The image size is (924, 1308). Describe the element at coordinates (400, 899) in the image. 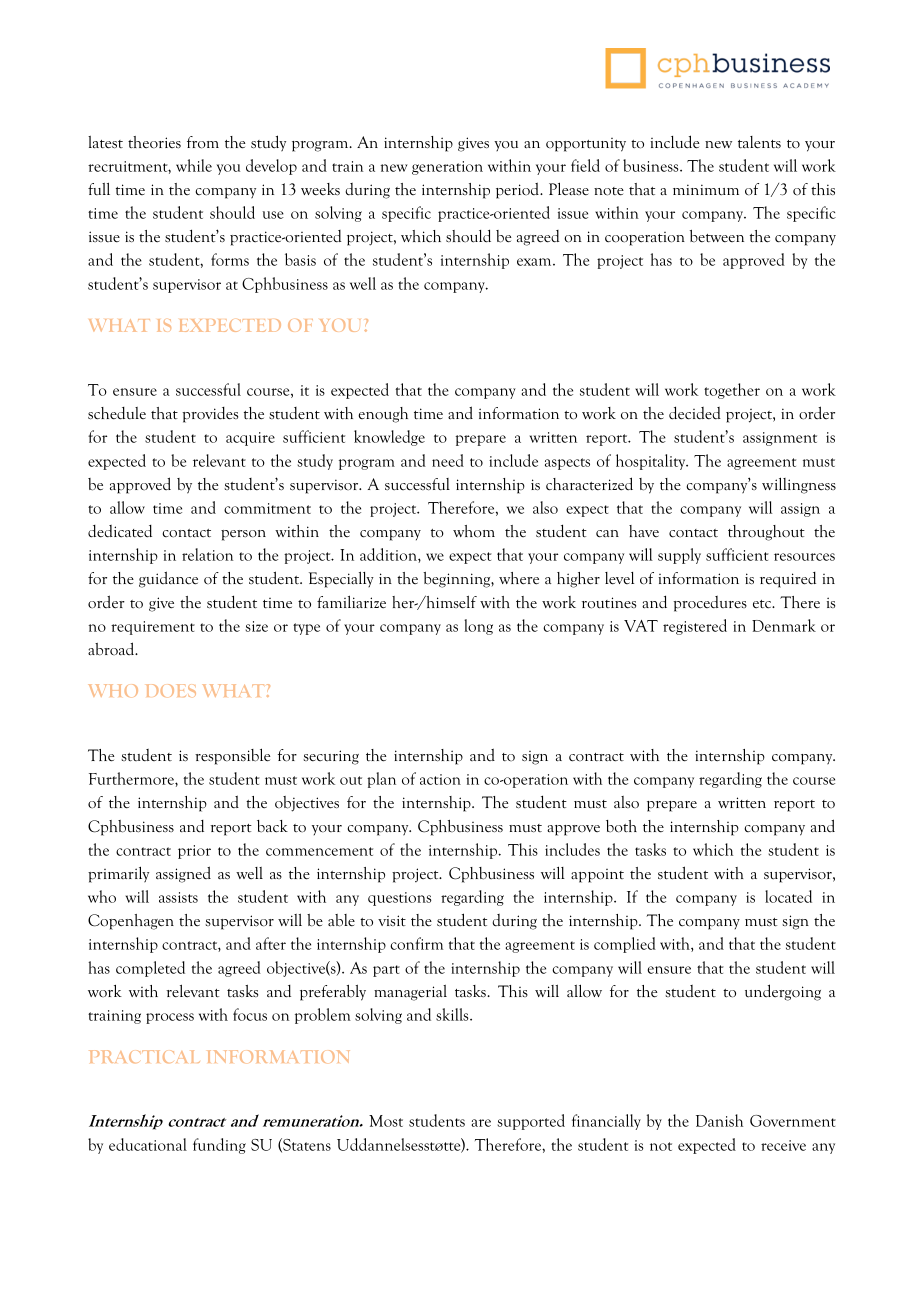

I see `questions` at that location.
